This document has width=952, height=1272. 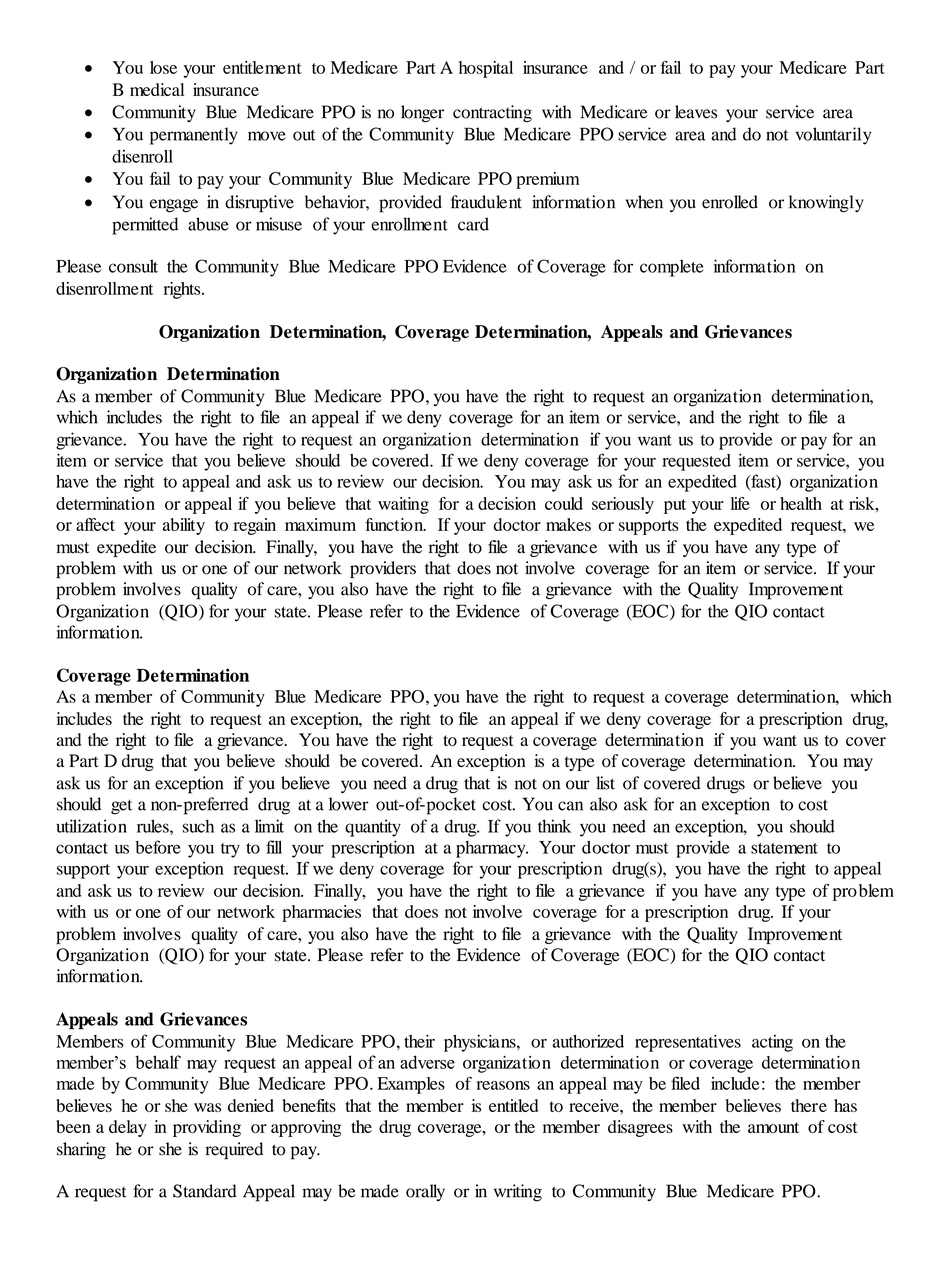 What do you see at coordinates (128, 1128) in the document?
I see `delay` at bounding box center [128, 1128].
